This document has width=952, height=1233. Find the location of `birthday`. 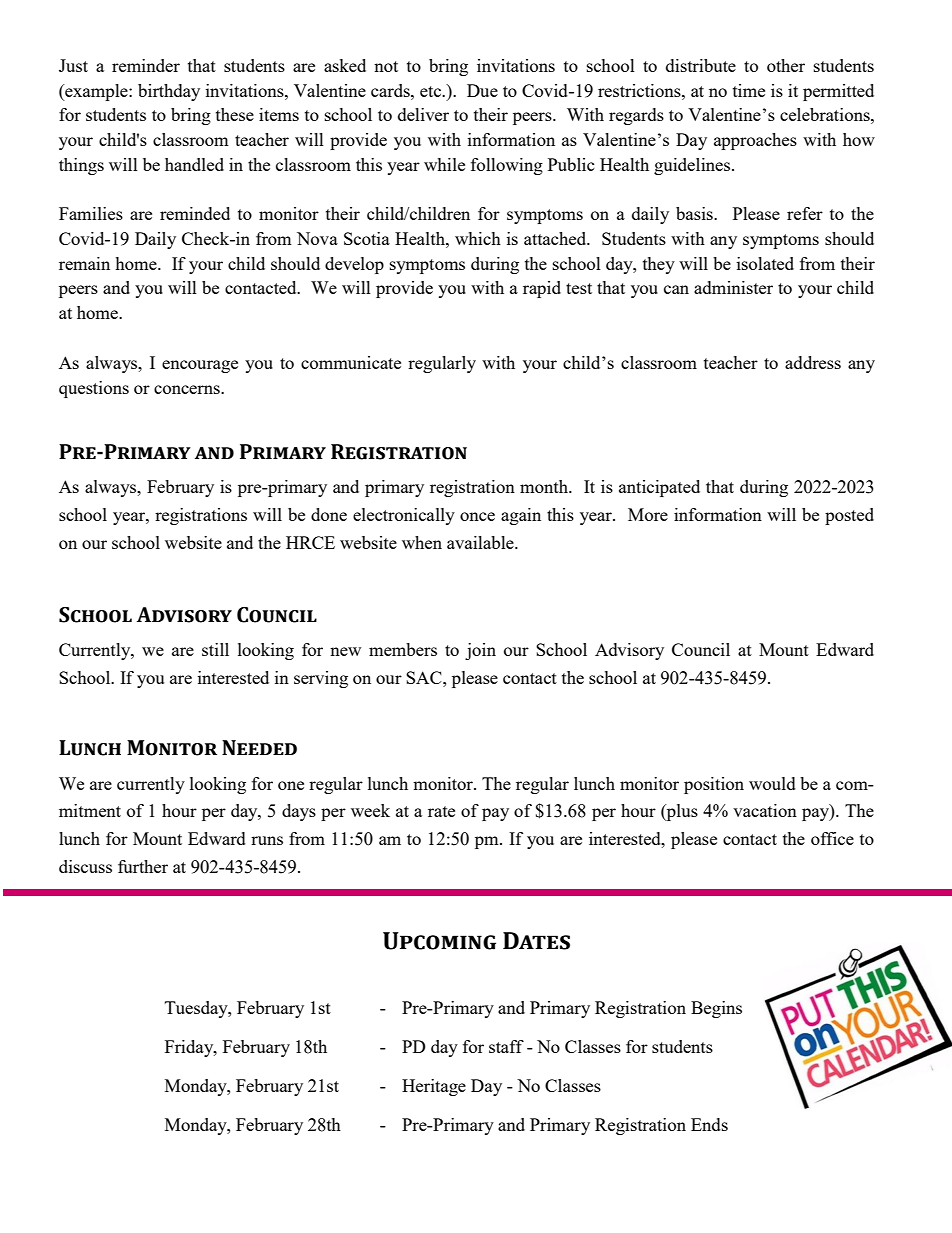

birthday is located at coordinates (169, 92).
